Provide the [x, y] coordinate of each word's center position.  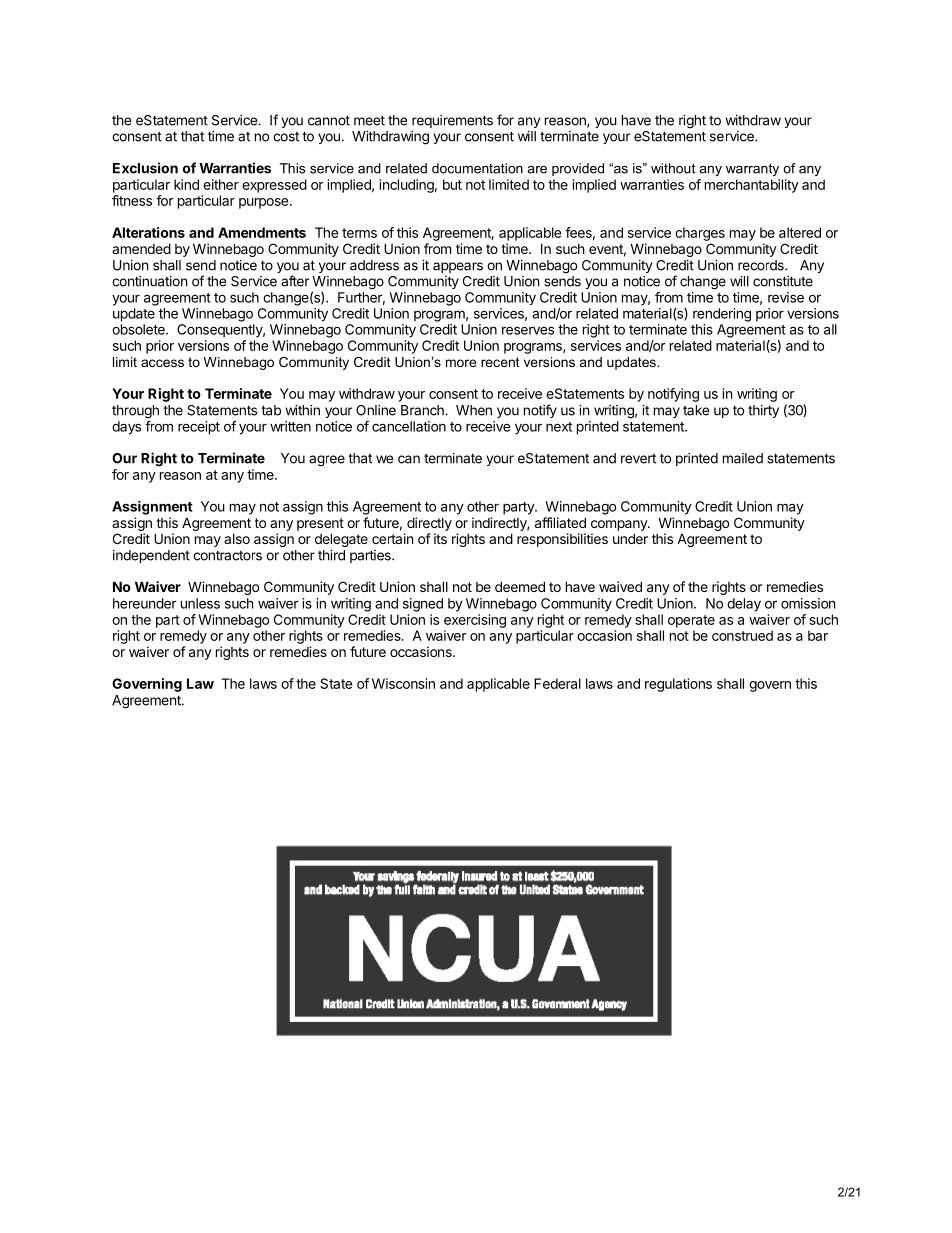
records [762, 265]
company [620, 525]
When [474, 410]
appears [458, 267]
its [440, 538]
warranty [752, 169]
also [237, 539]
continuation [149, 281]
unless [200, 603]
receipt [199, 428]
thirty [763, 411]
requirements [452, 121]
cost [286, 137]
